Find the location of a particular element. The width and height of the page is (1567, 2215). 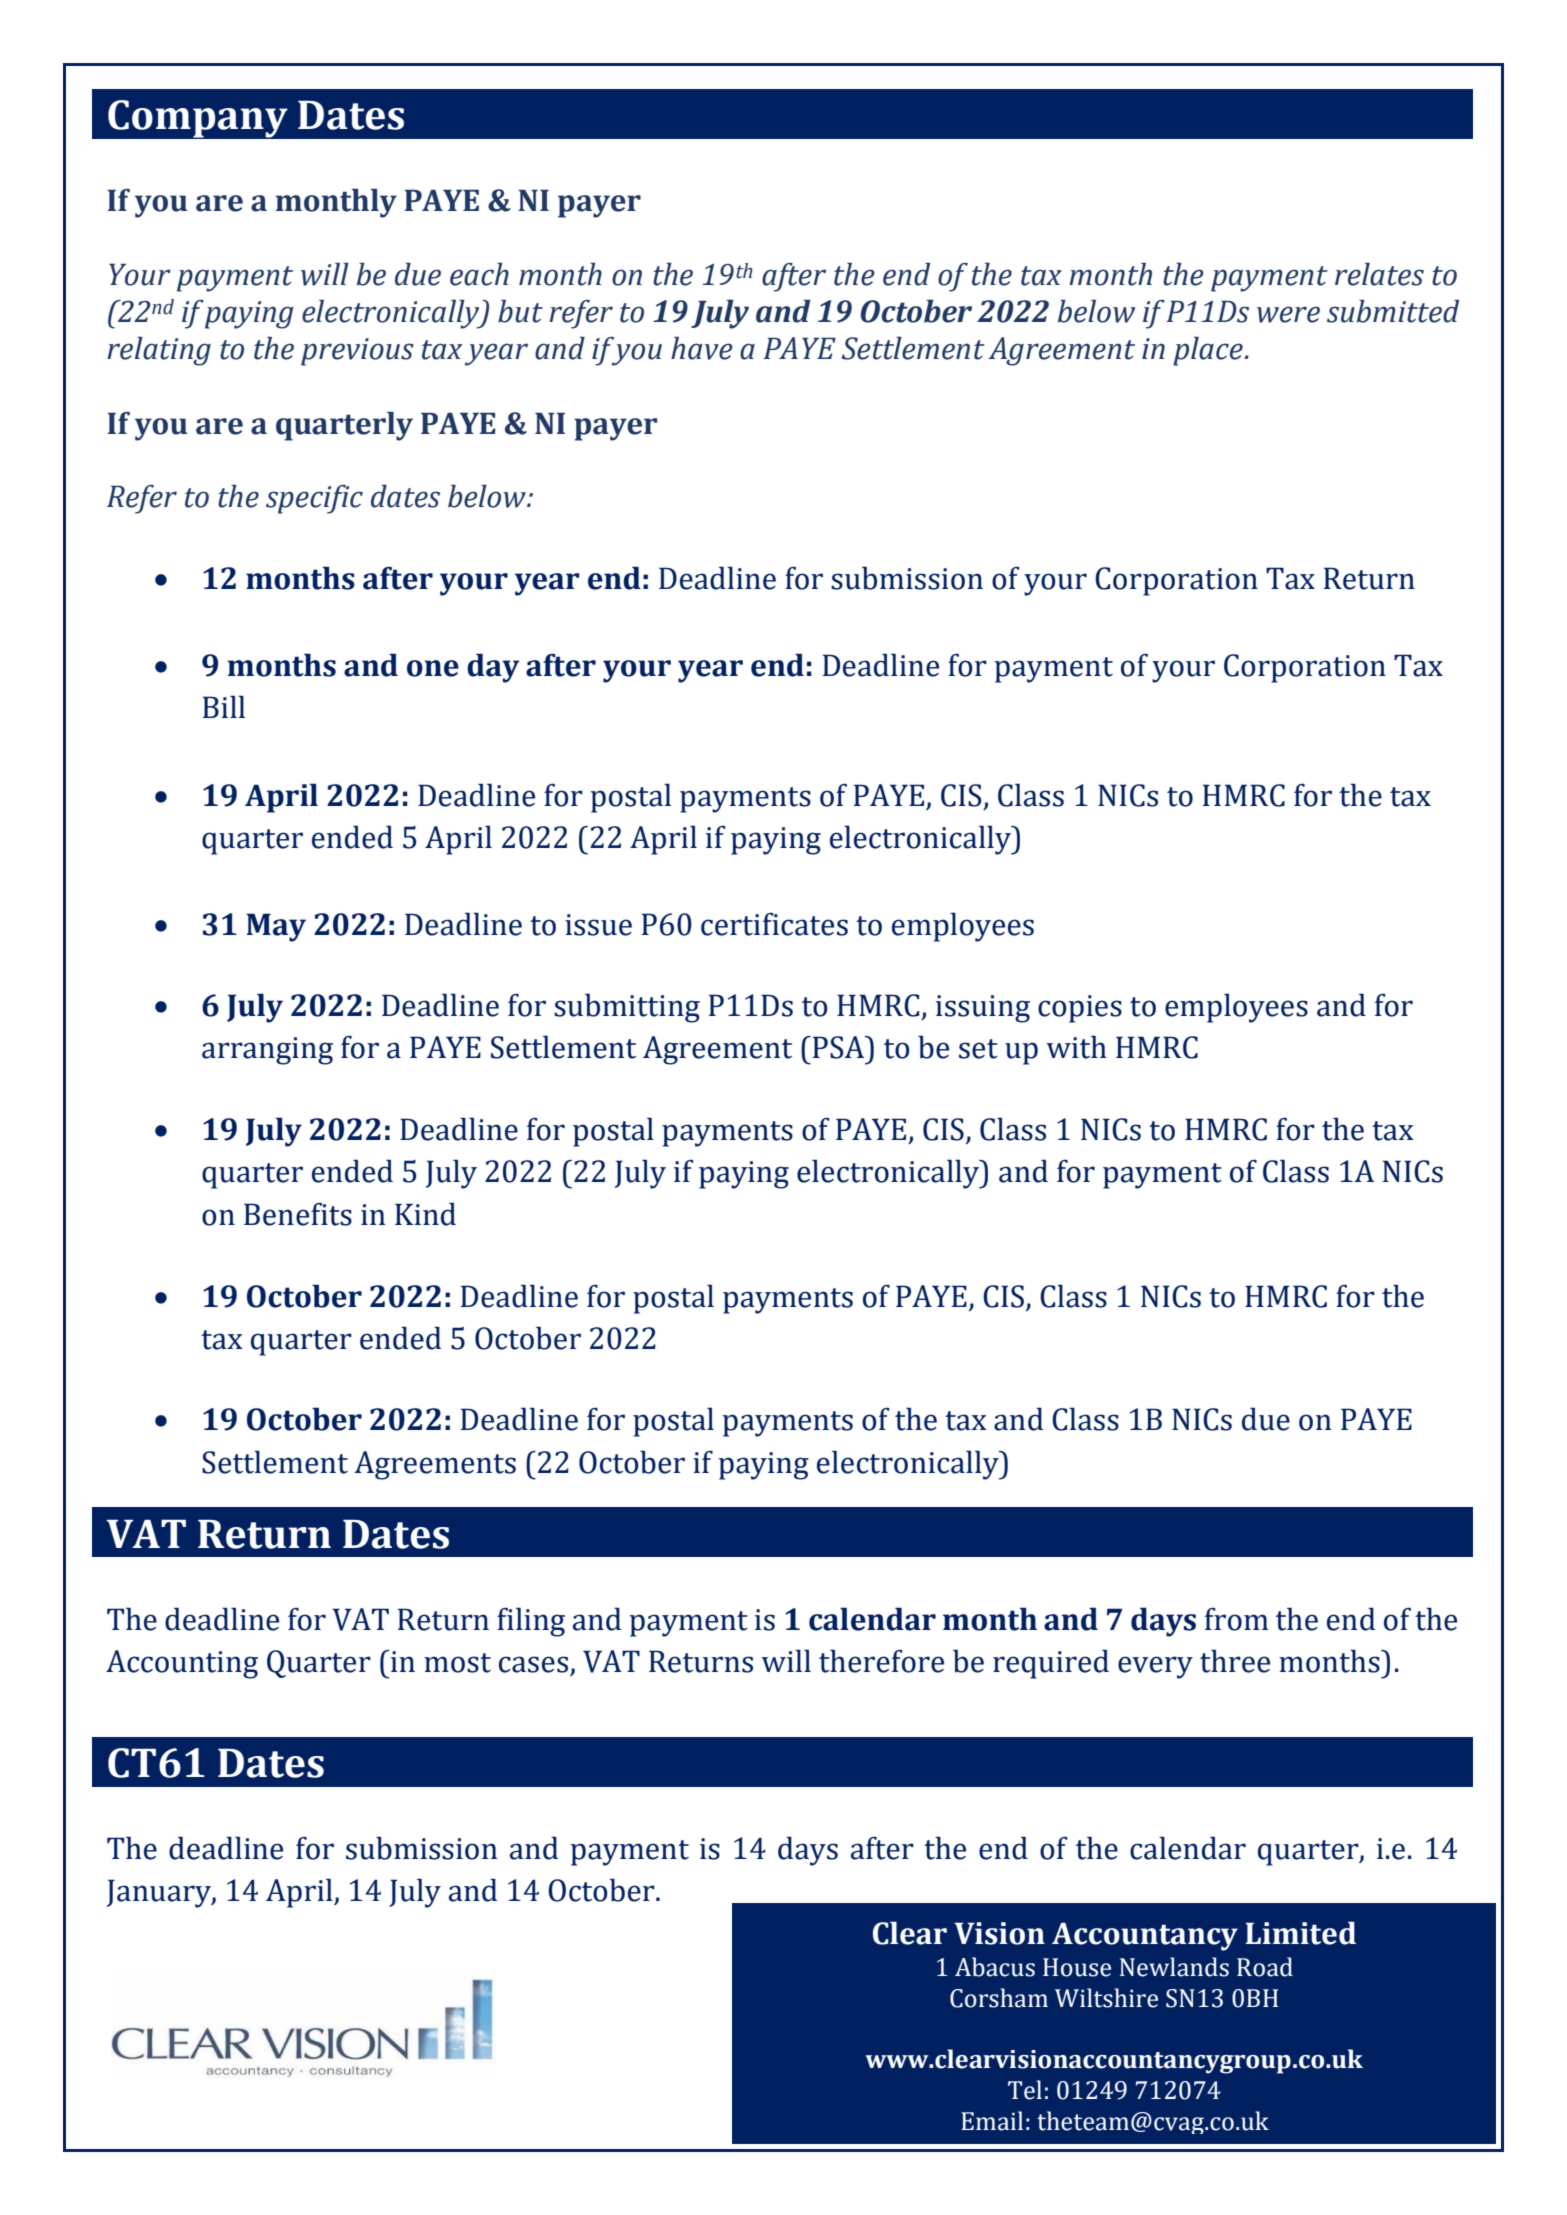

previous is located at coordinates (357, 352).
